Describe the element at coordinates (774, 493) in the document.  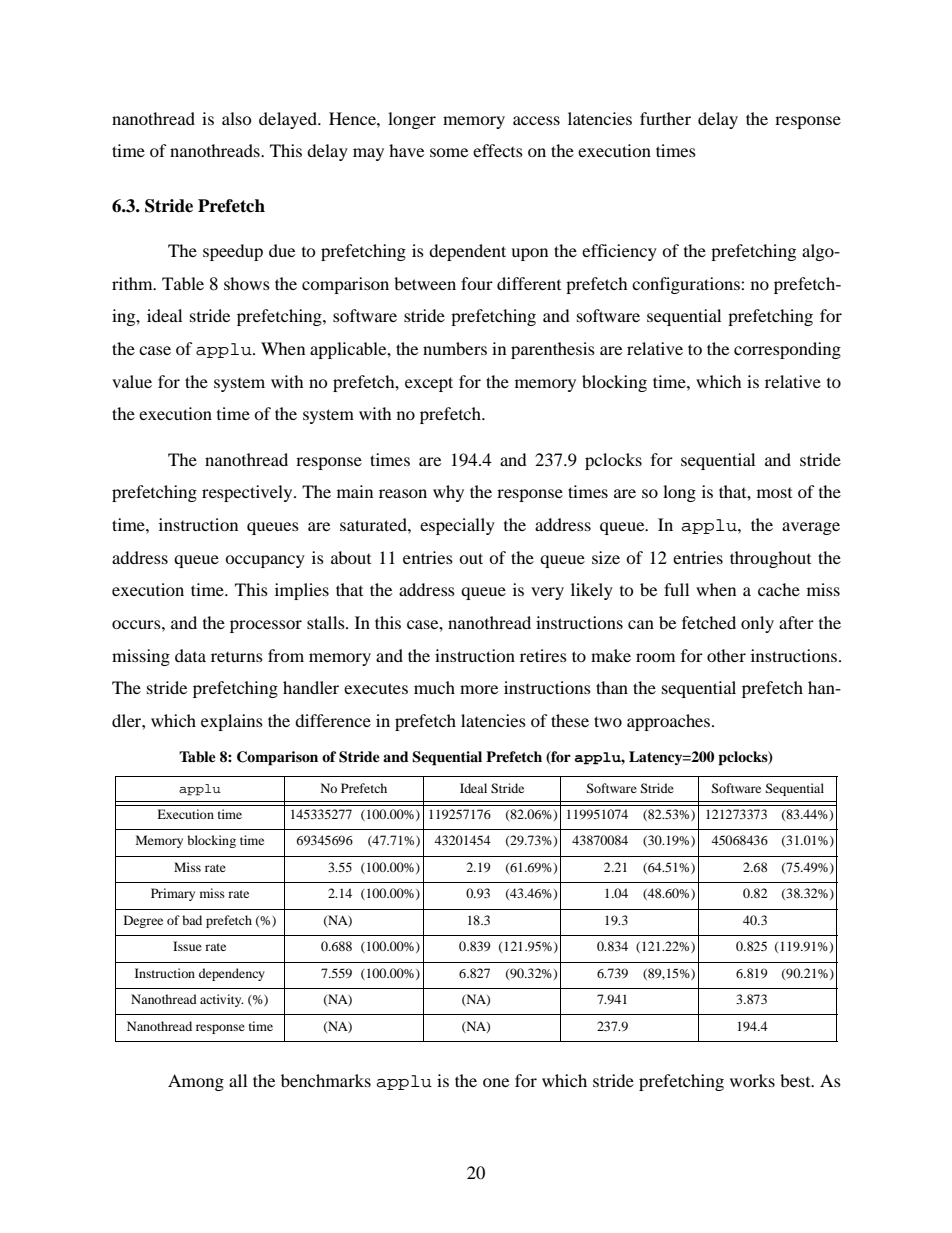
I see `most` at that location.
